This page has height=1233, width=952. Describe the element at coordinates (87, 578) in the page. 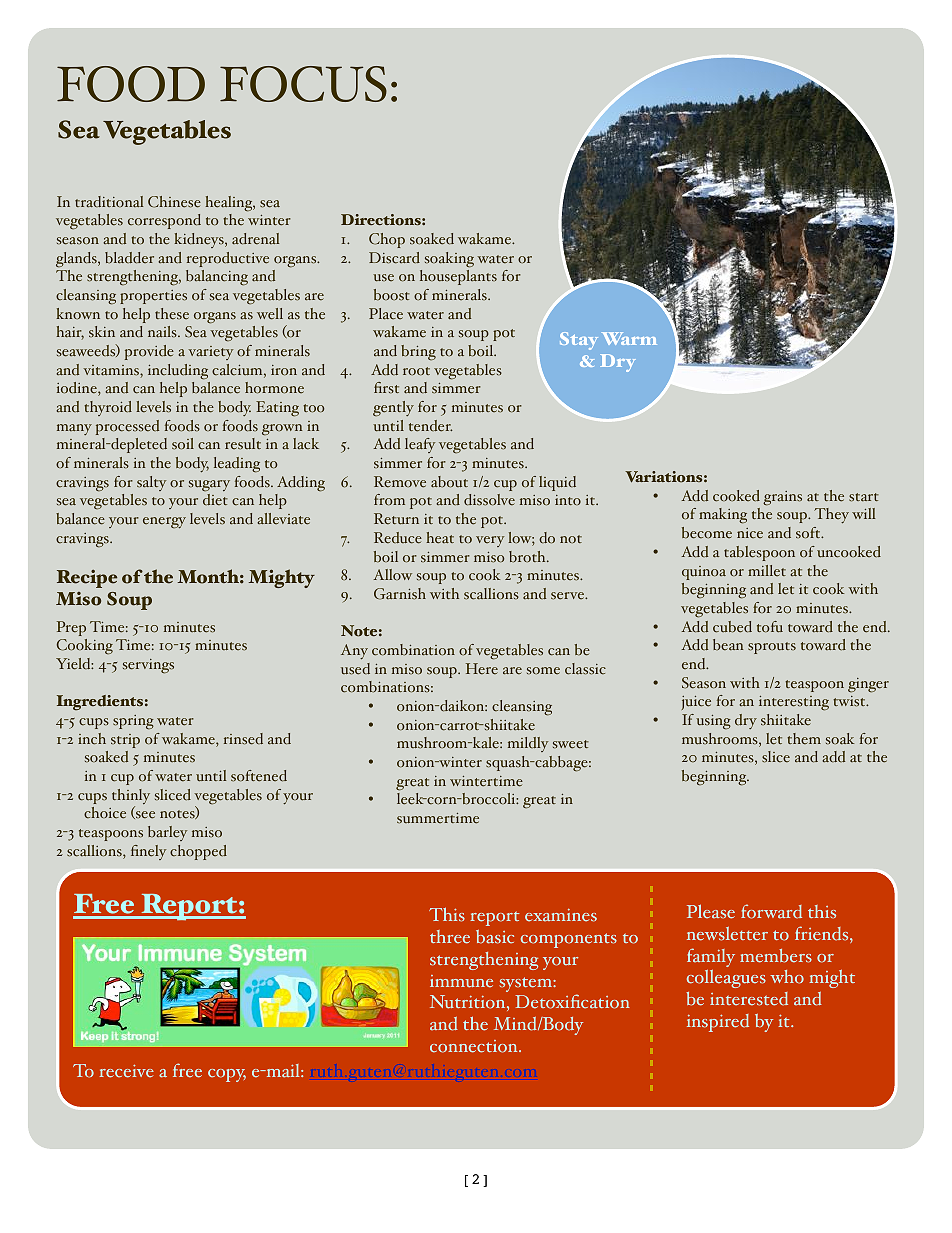

I see `Recipe` at that location.
